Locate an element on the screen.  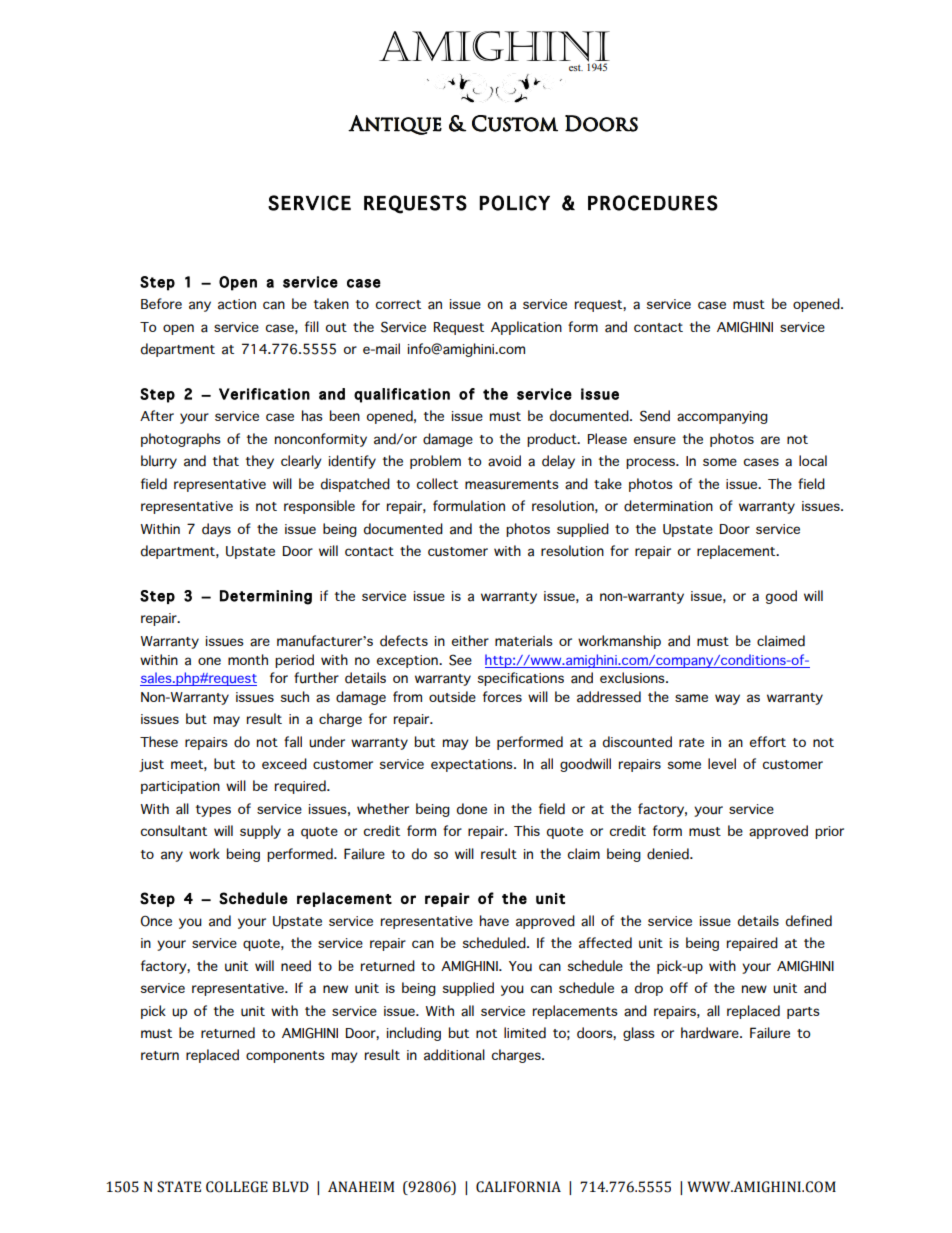
either is located at coordinates (470, 640).
